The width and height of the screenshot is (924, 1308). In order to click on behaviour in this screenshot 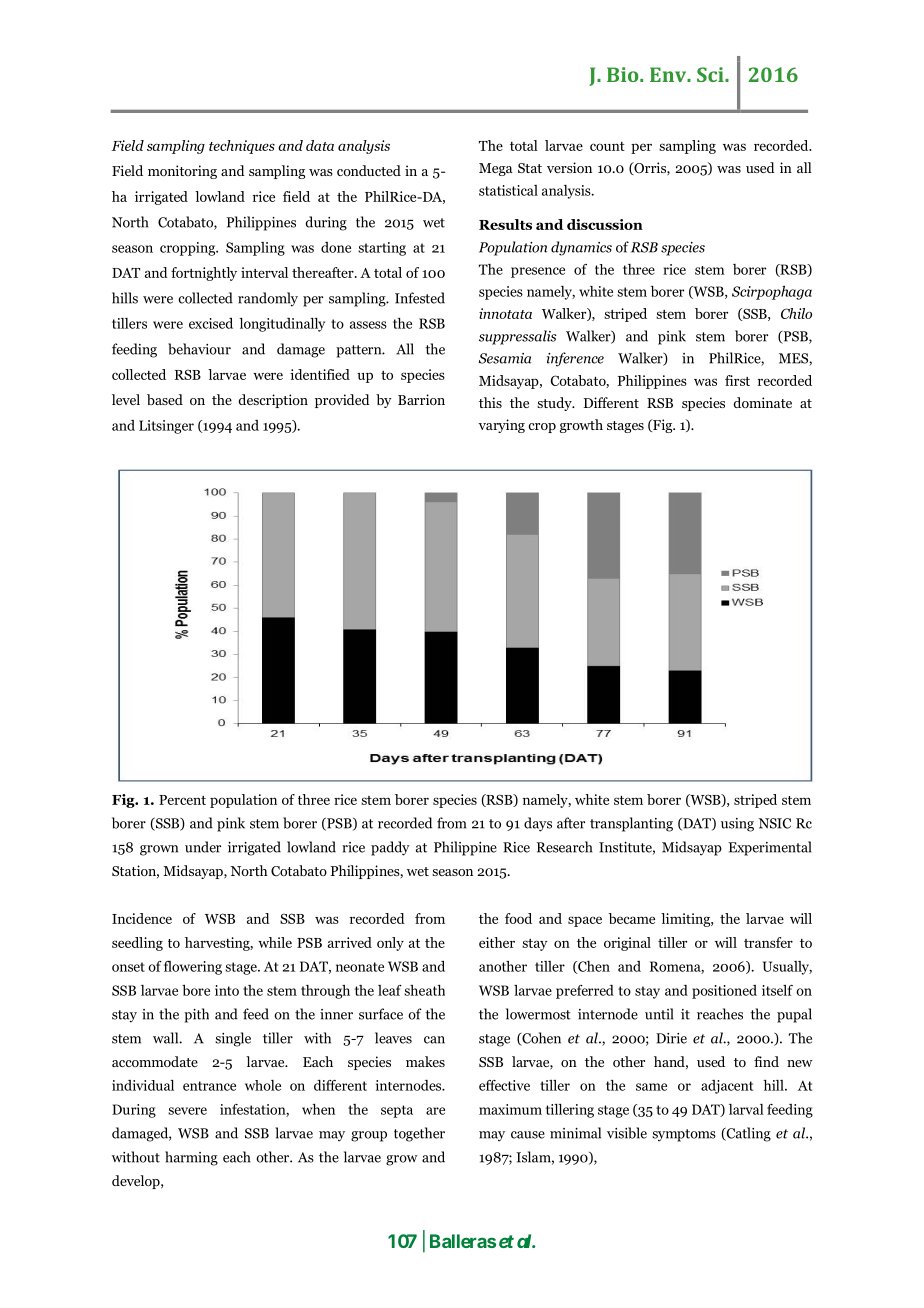, I will do `click(199, 349)`.
